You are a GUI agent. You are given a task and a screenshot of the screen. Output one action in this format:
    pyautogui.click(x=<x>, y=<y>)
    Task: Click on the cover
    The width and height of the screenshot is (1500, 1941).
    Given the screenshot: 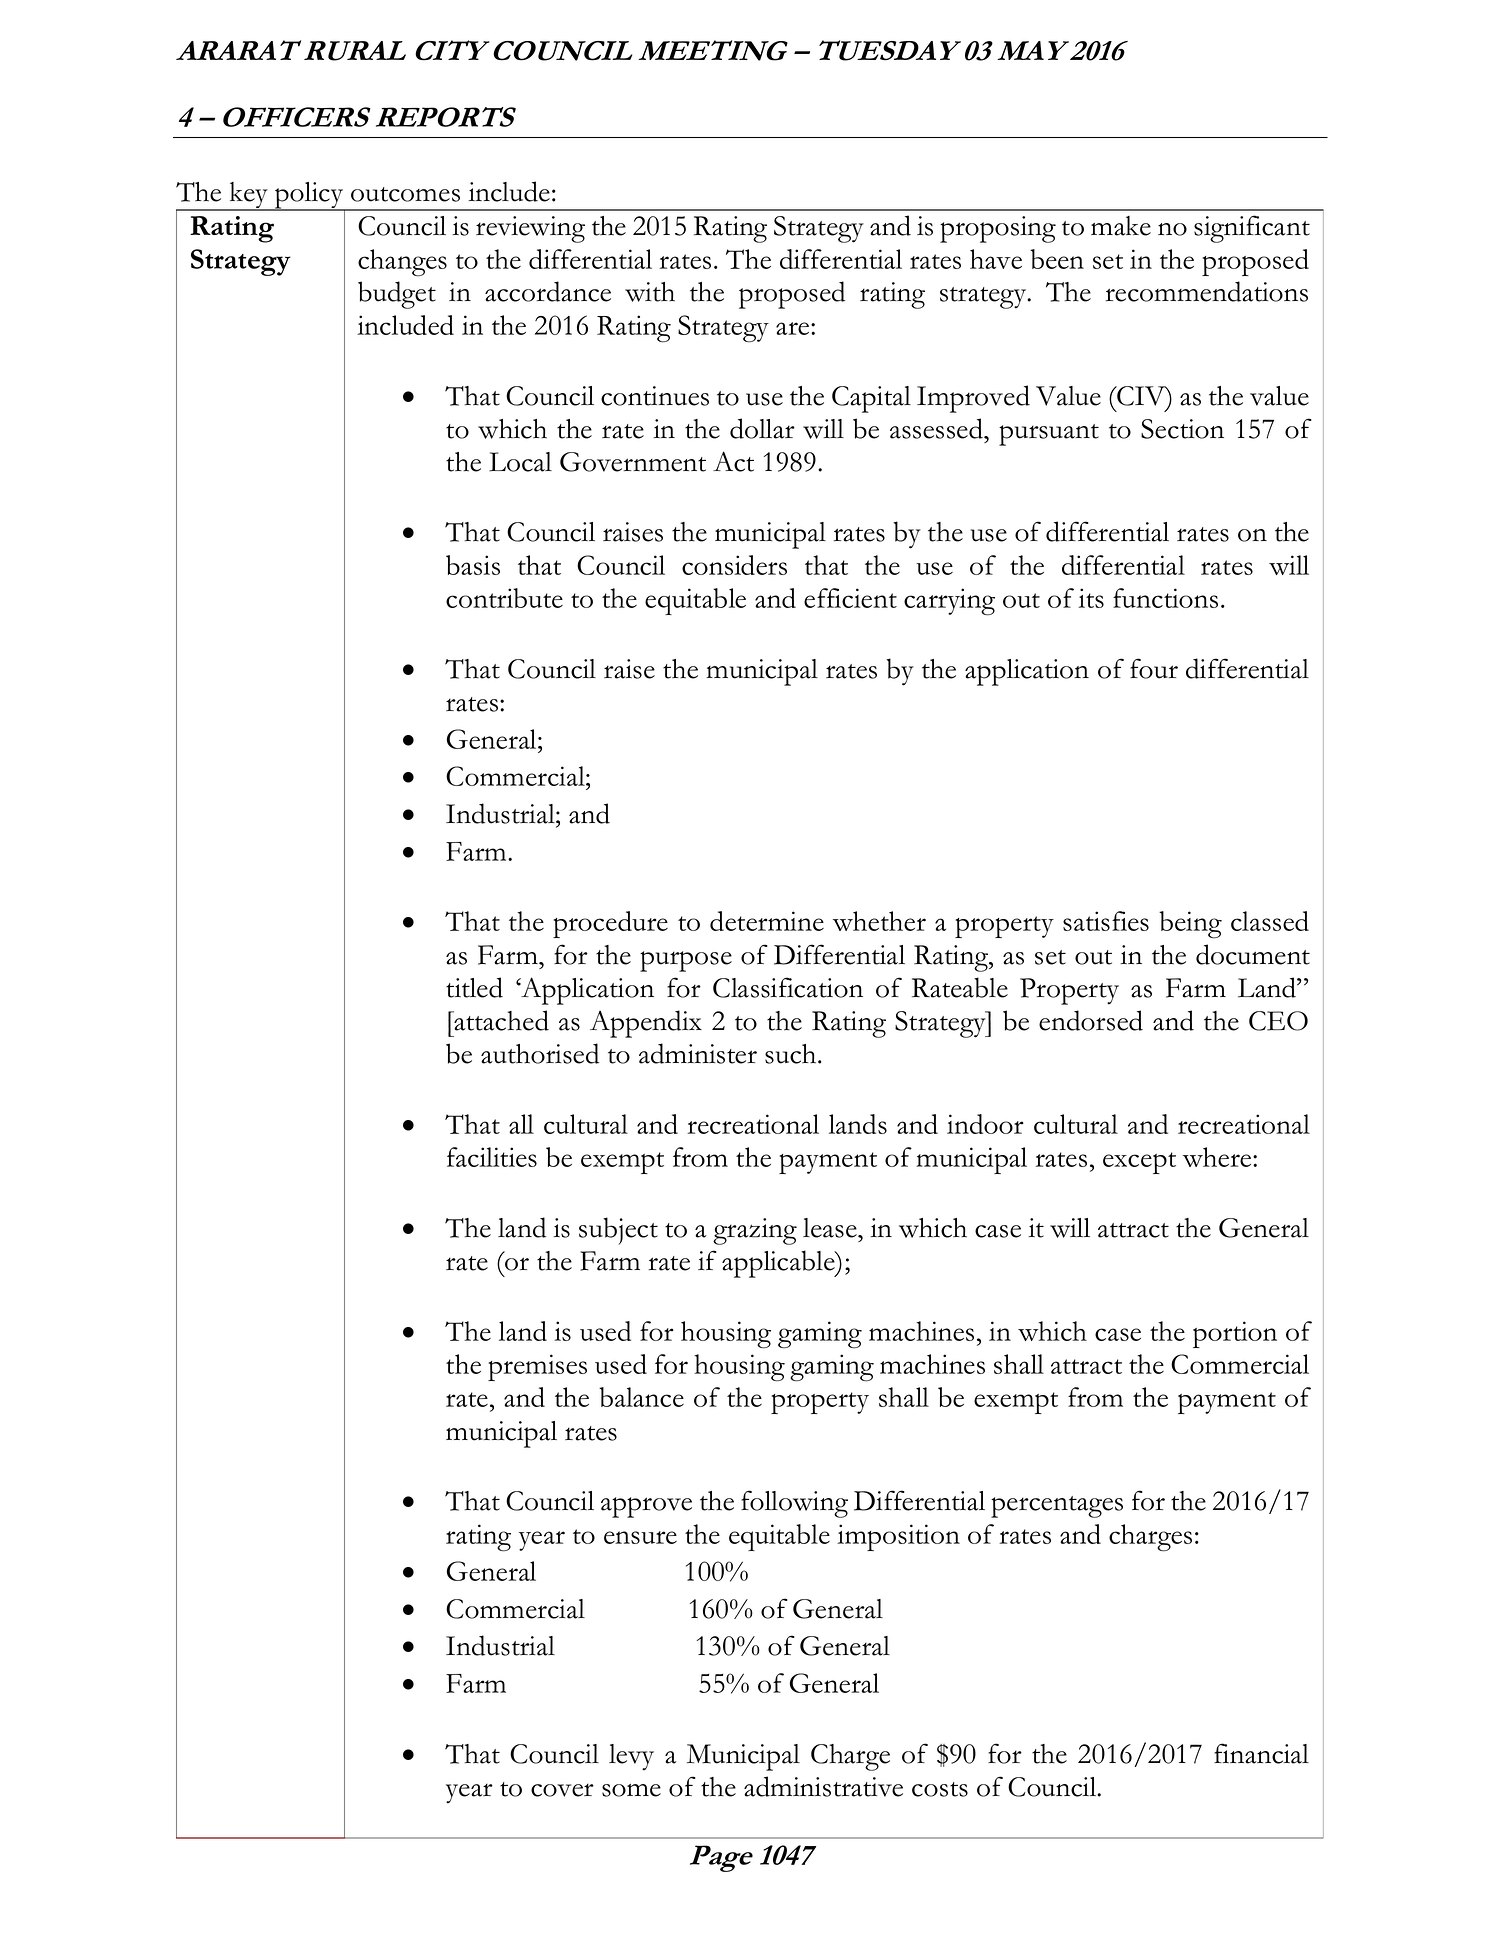 What is the action you would take?
    pyautogui.click(x=562, y=1790)
